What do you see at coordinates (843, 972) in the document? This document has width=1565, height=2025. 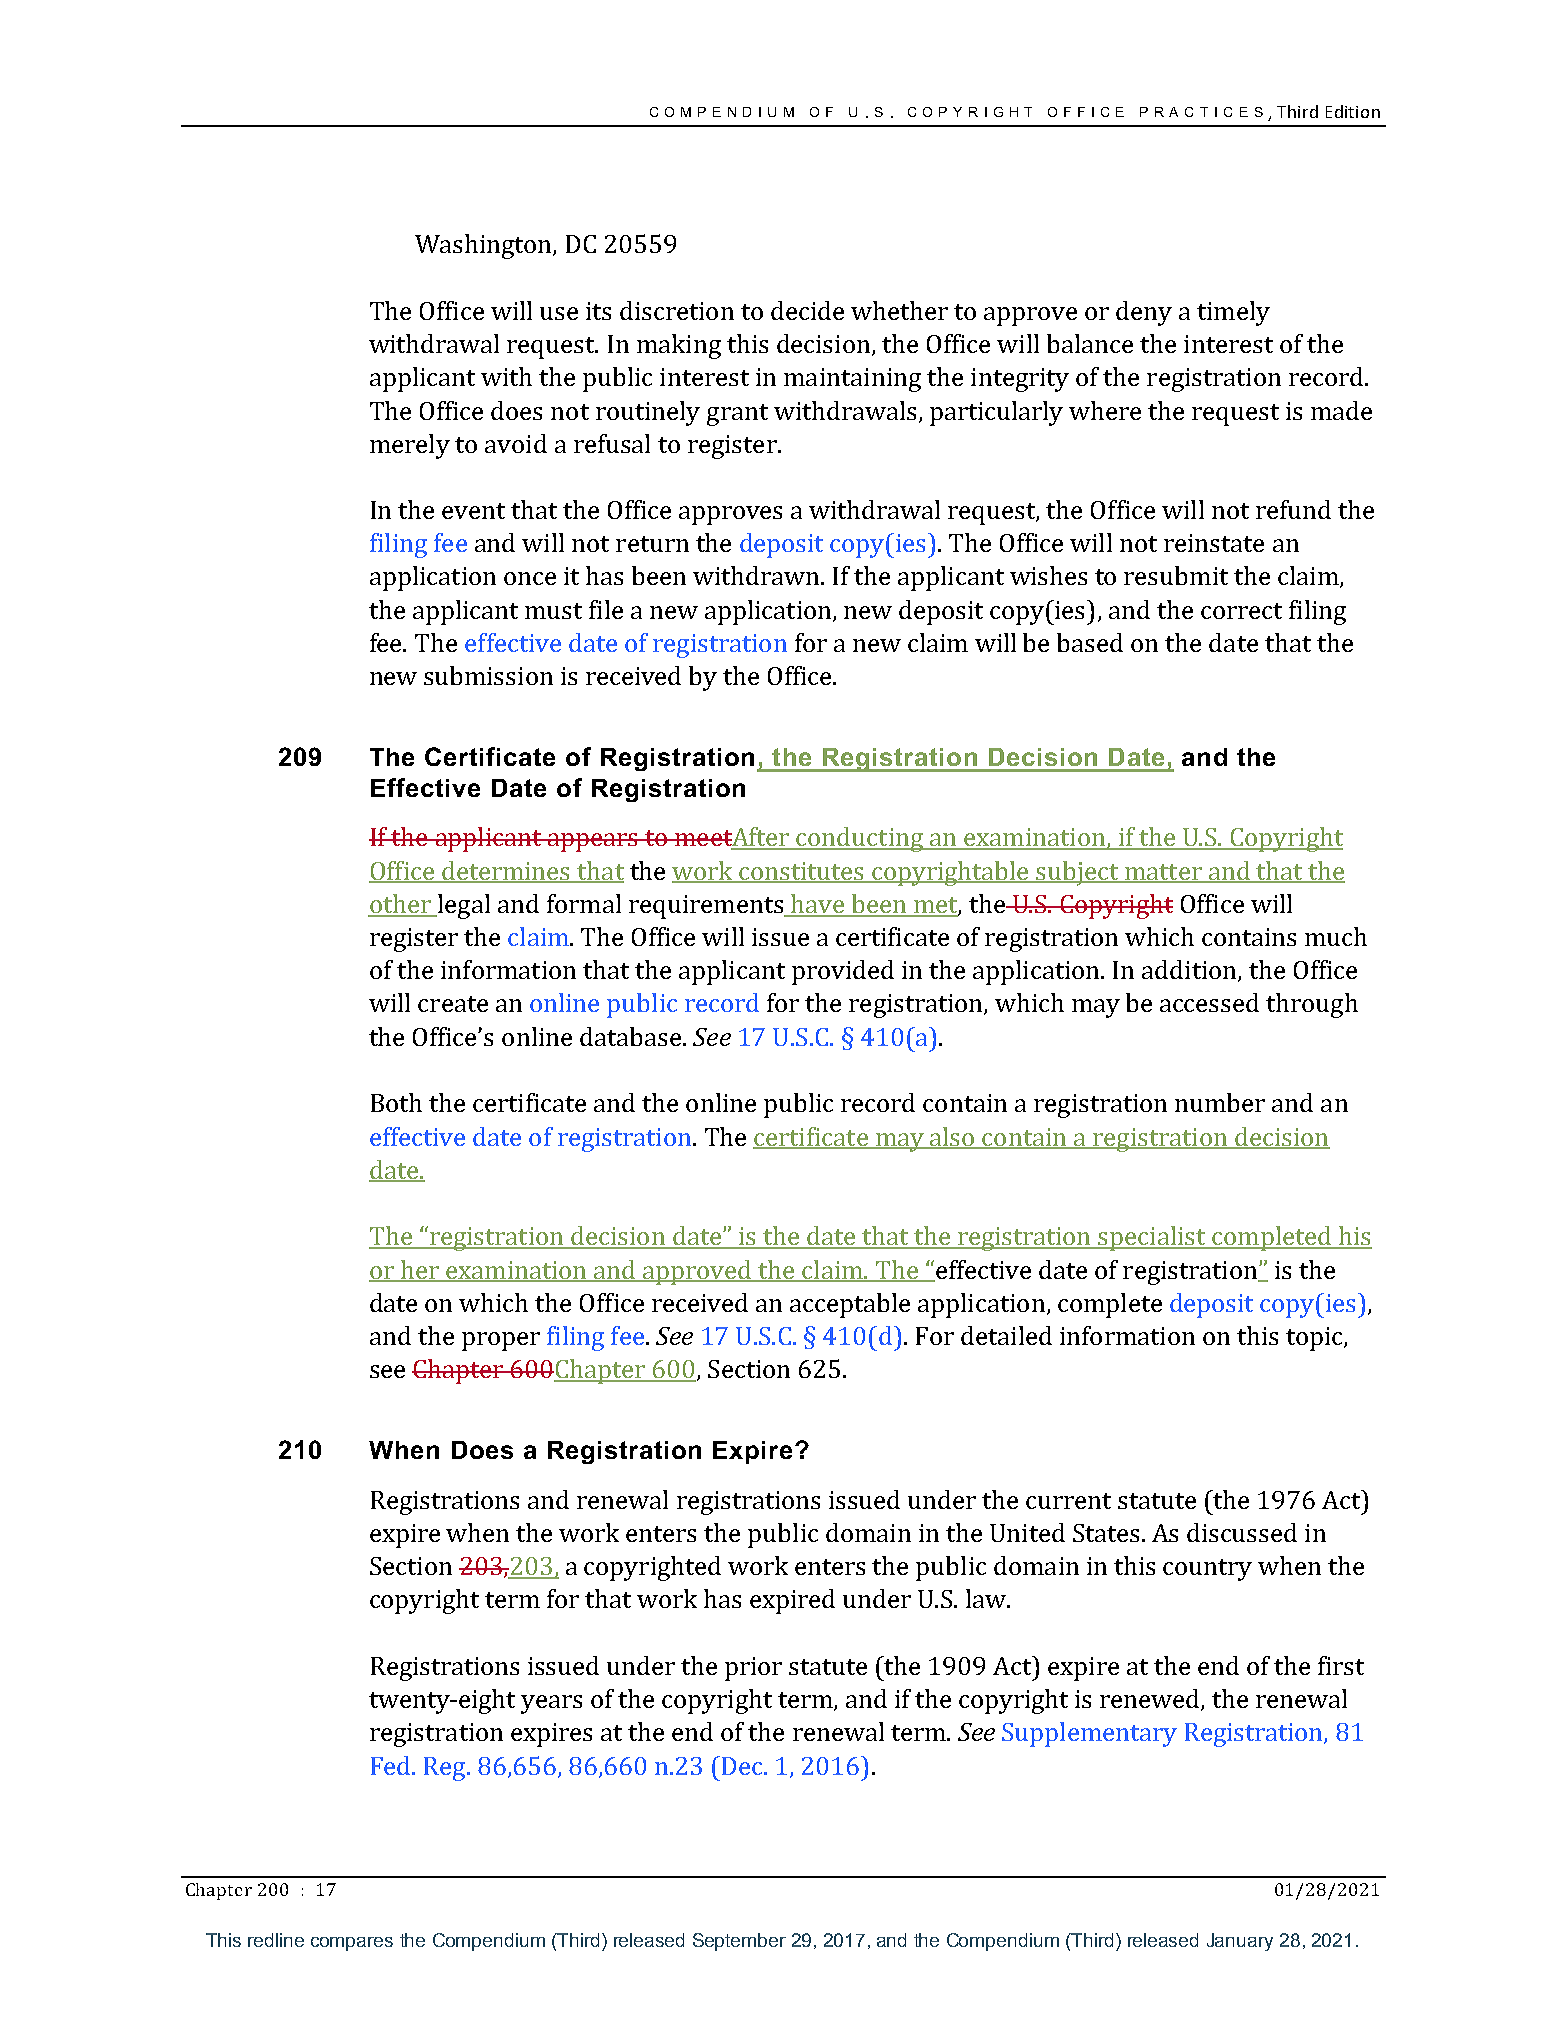 I see `provided` at bounding box center [843, 972].
